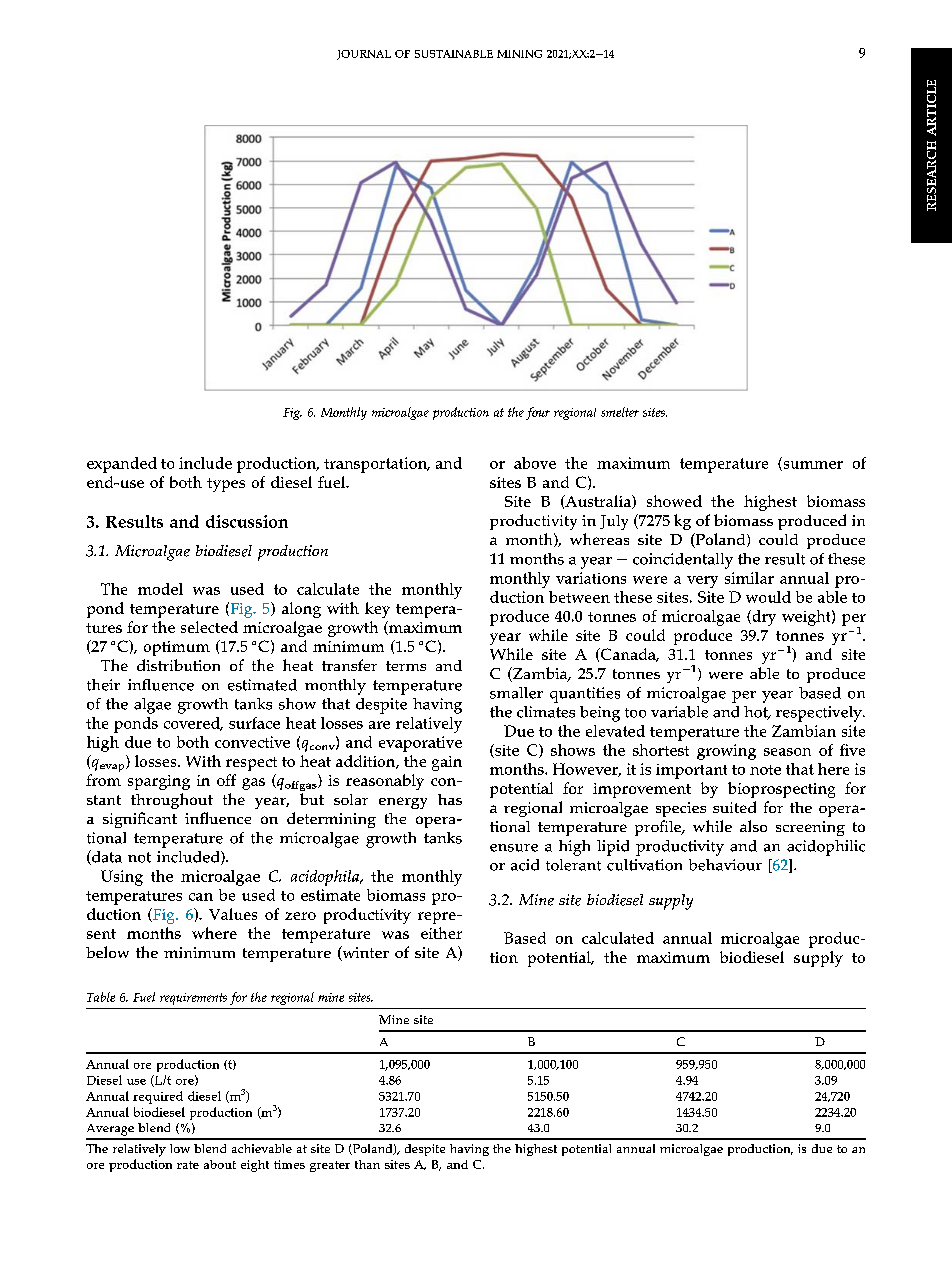 The width and height of the screenshot is (952, 1270). I want to click on rate, so click(188, 1165).
